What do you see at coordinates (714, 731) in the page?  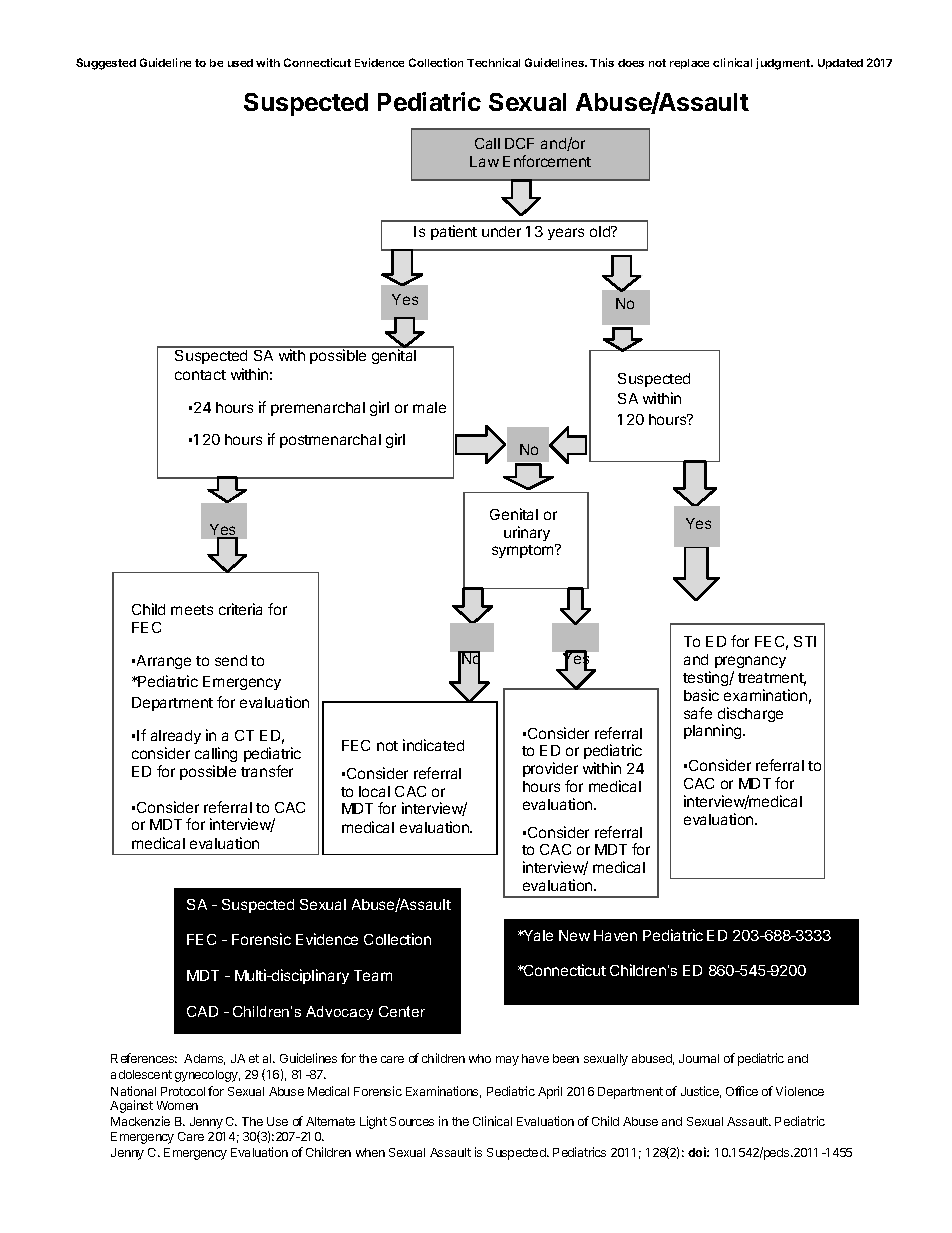 I see `planning` at bounding box center [714, 731].
